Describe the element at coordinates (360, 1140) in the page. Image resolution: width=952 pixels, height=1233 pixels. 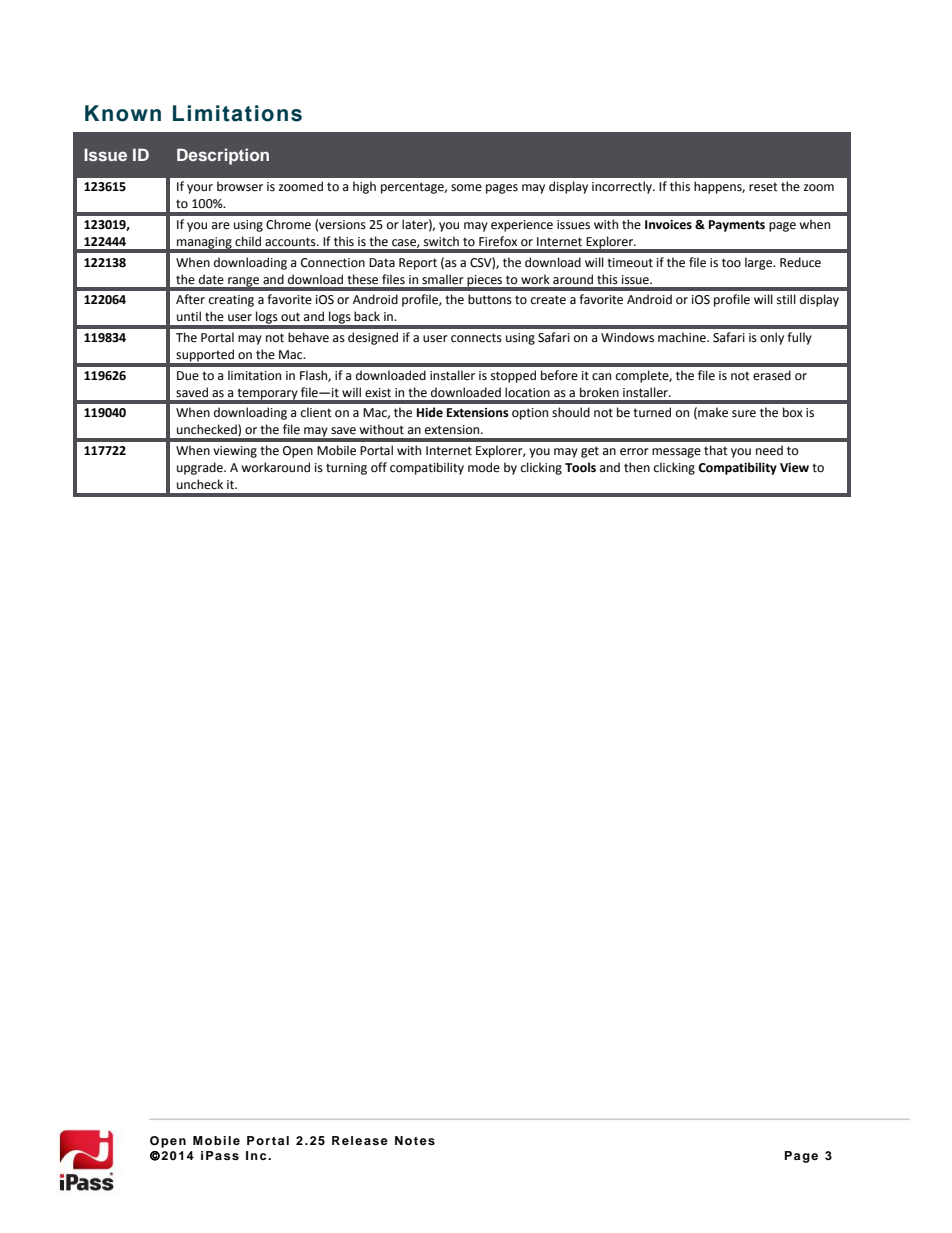
I see `Release` at that location.
